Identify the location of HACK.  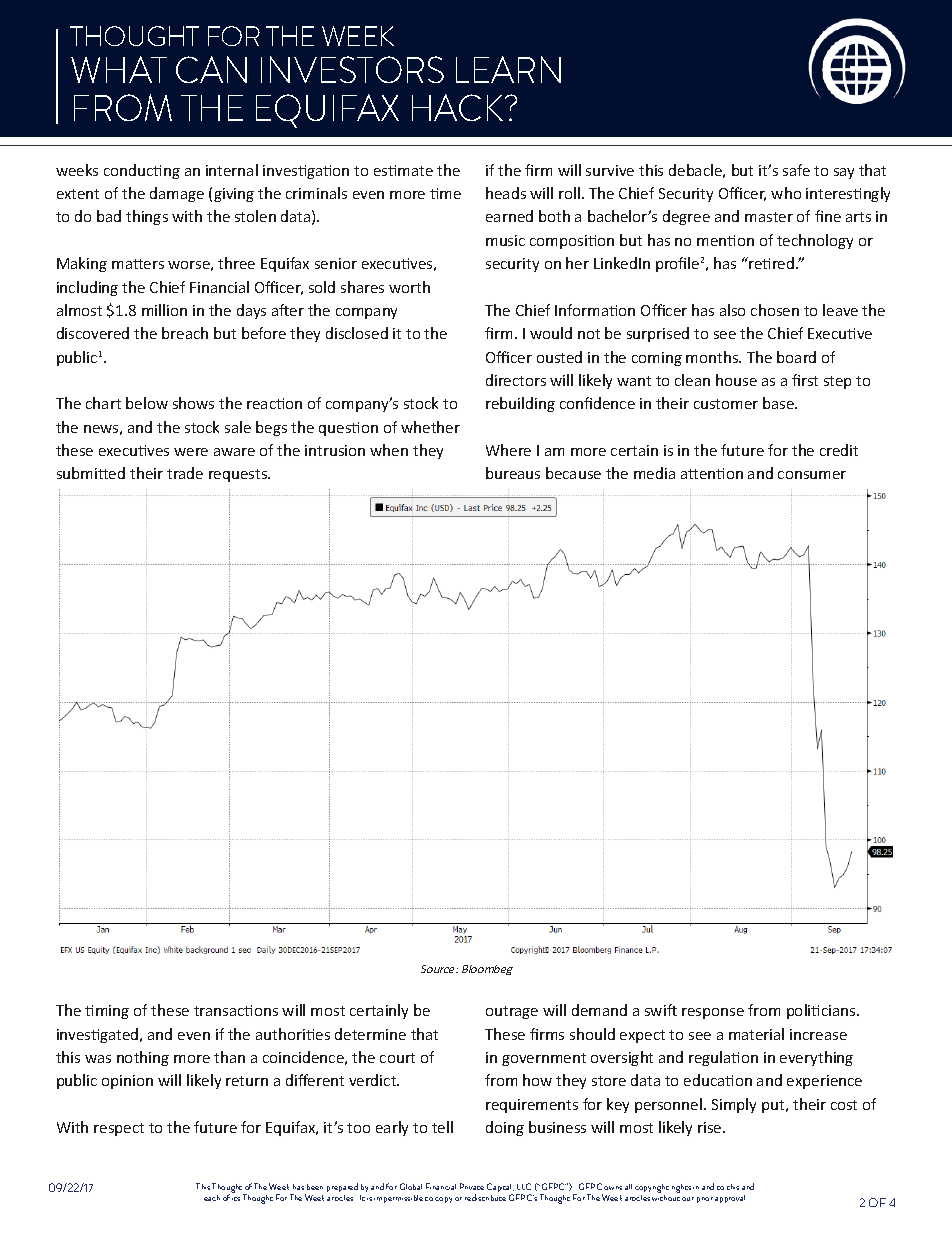
(459, 107).
